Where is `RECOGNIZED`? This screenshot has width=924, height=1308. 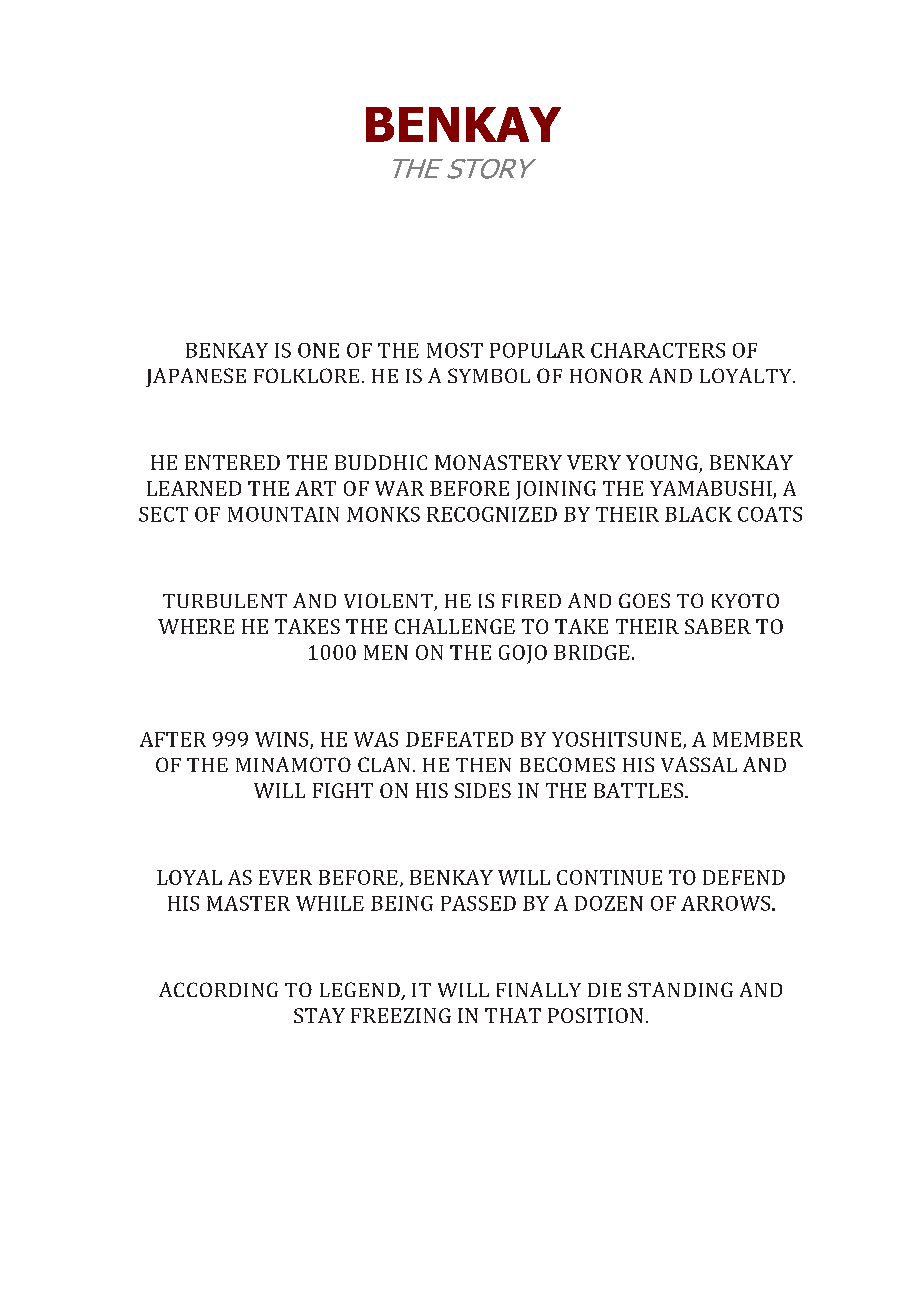 RECOGNIZED is located at coordinates (492, 514).
